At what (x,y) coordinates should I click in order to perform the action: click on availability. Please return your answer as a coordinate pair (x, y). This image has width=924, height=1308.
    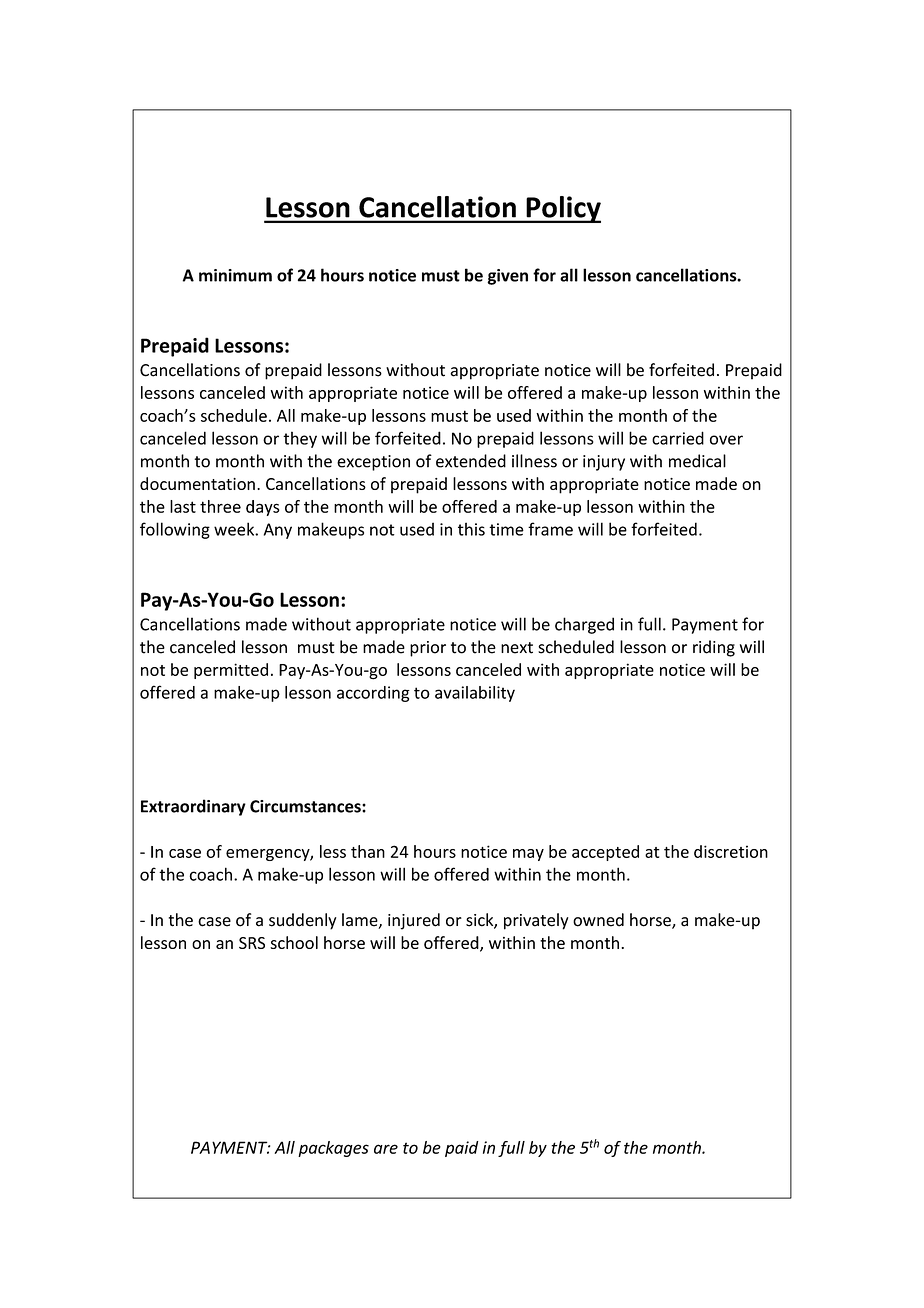
    Looking at the image, I should click on (475, 694).
